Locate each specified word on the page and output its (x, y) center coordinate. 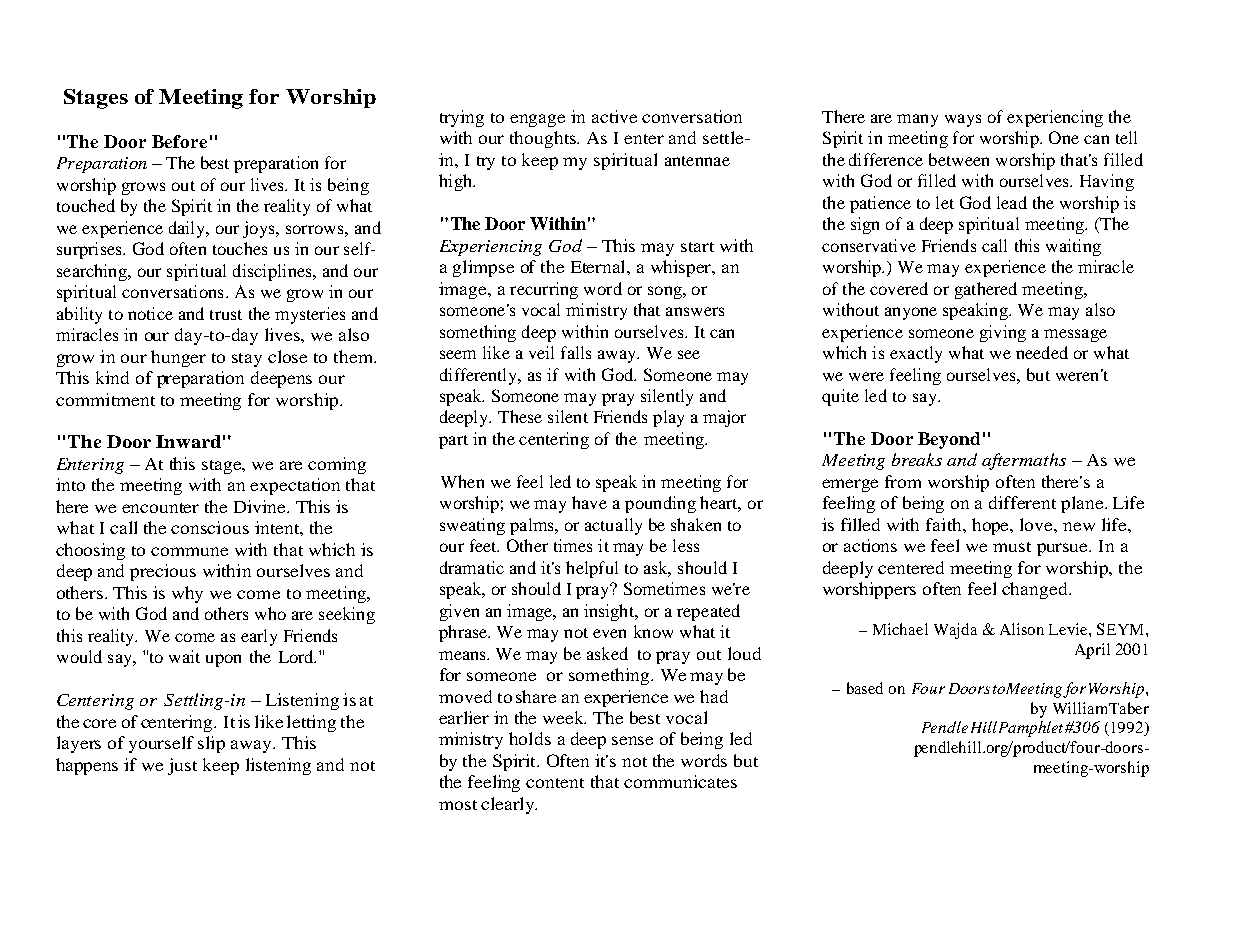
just (182, 766)
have (589, 502)
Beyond (949, 440)
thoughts (544, 139)
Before (179, 141)
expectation (295, 486)
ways (963, 120)
